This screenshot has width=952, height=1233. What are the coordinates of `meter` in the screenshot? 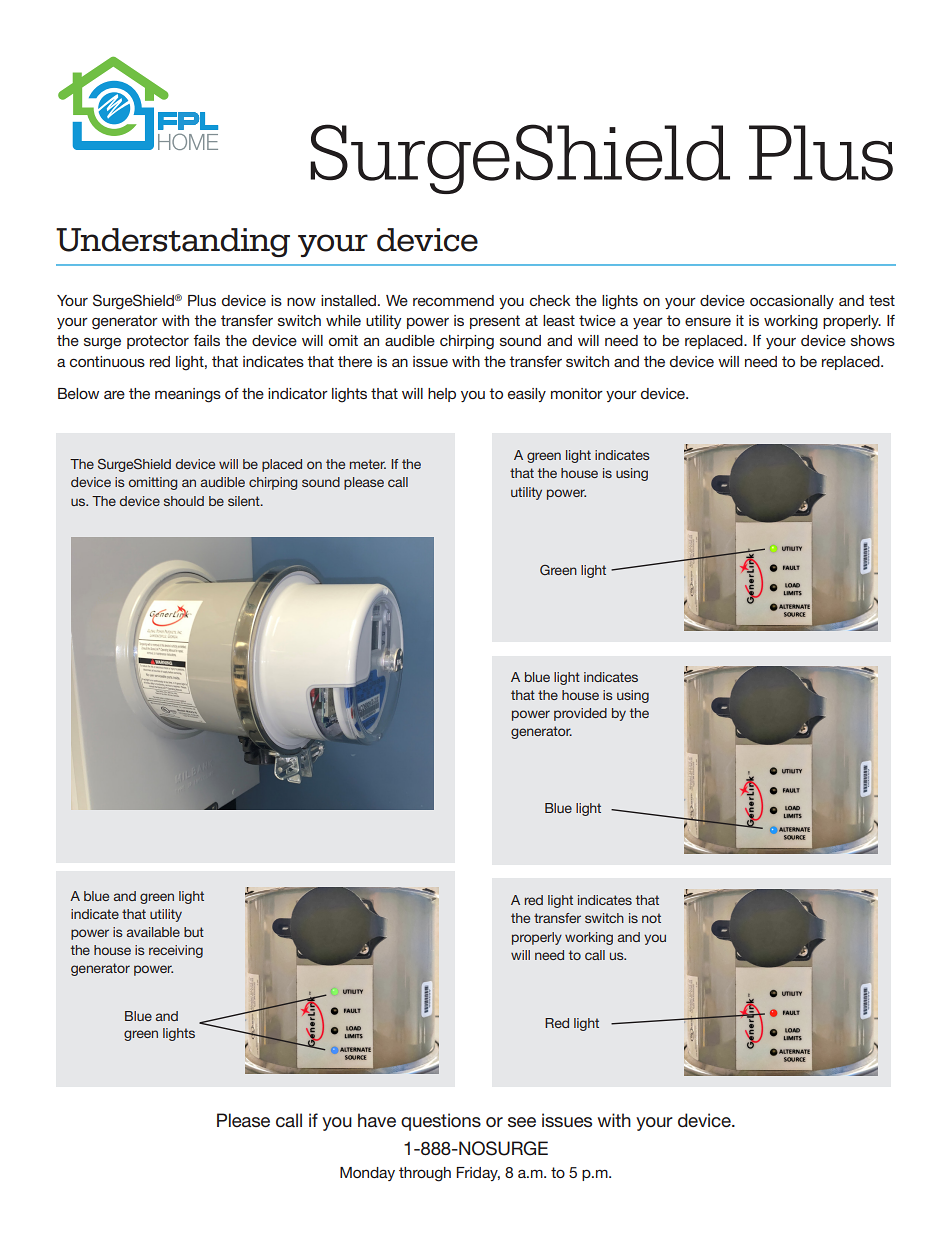 It's located at (368, 464).
